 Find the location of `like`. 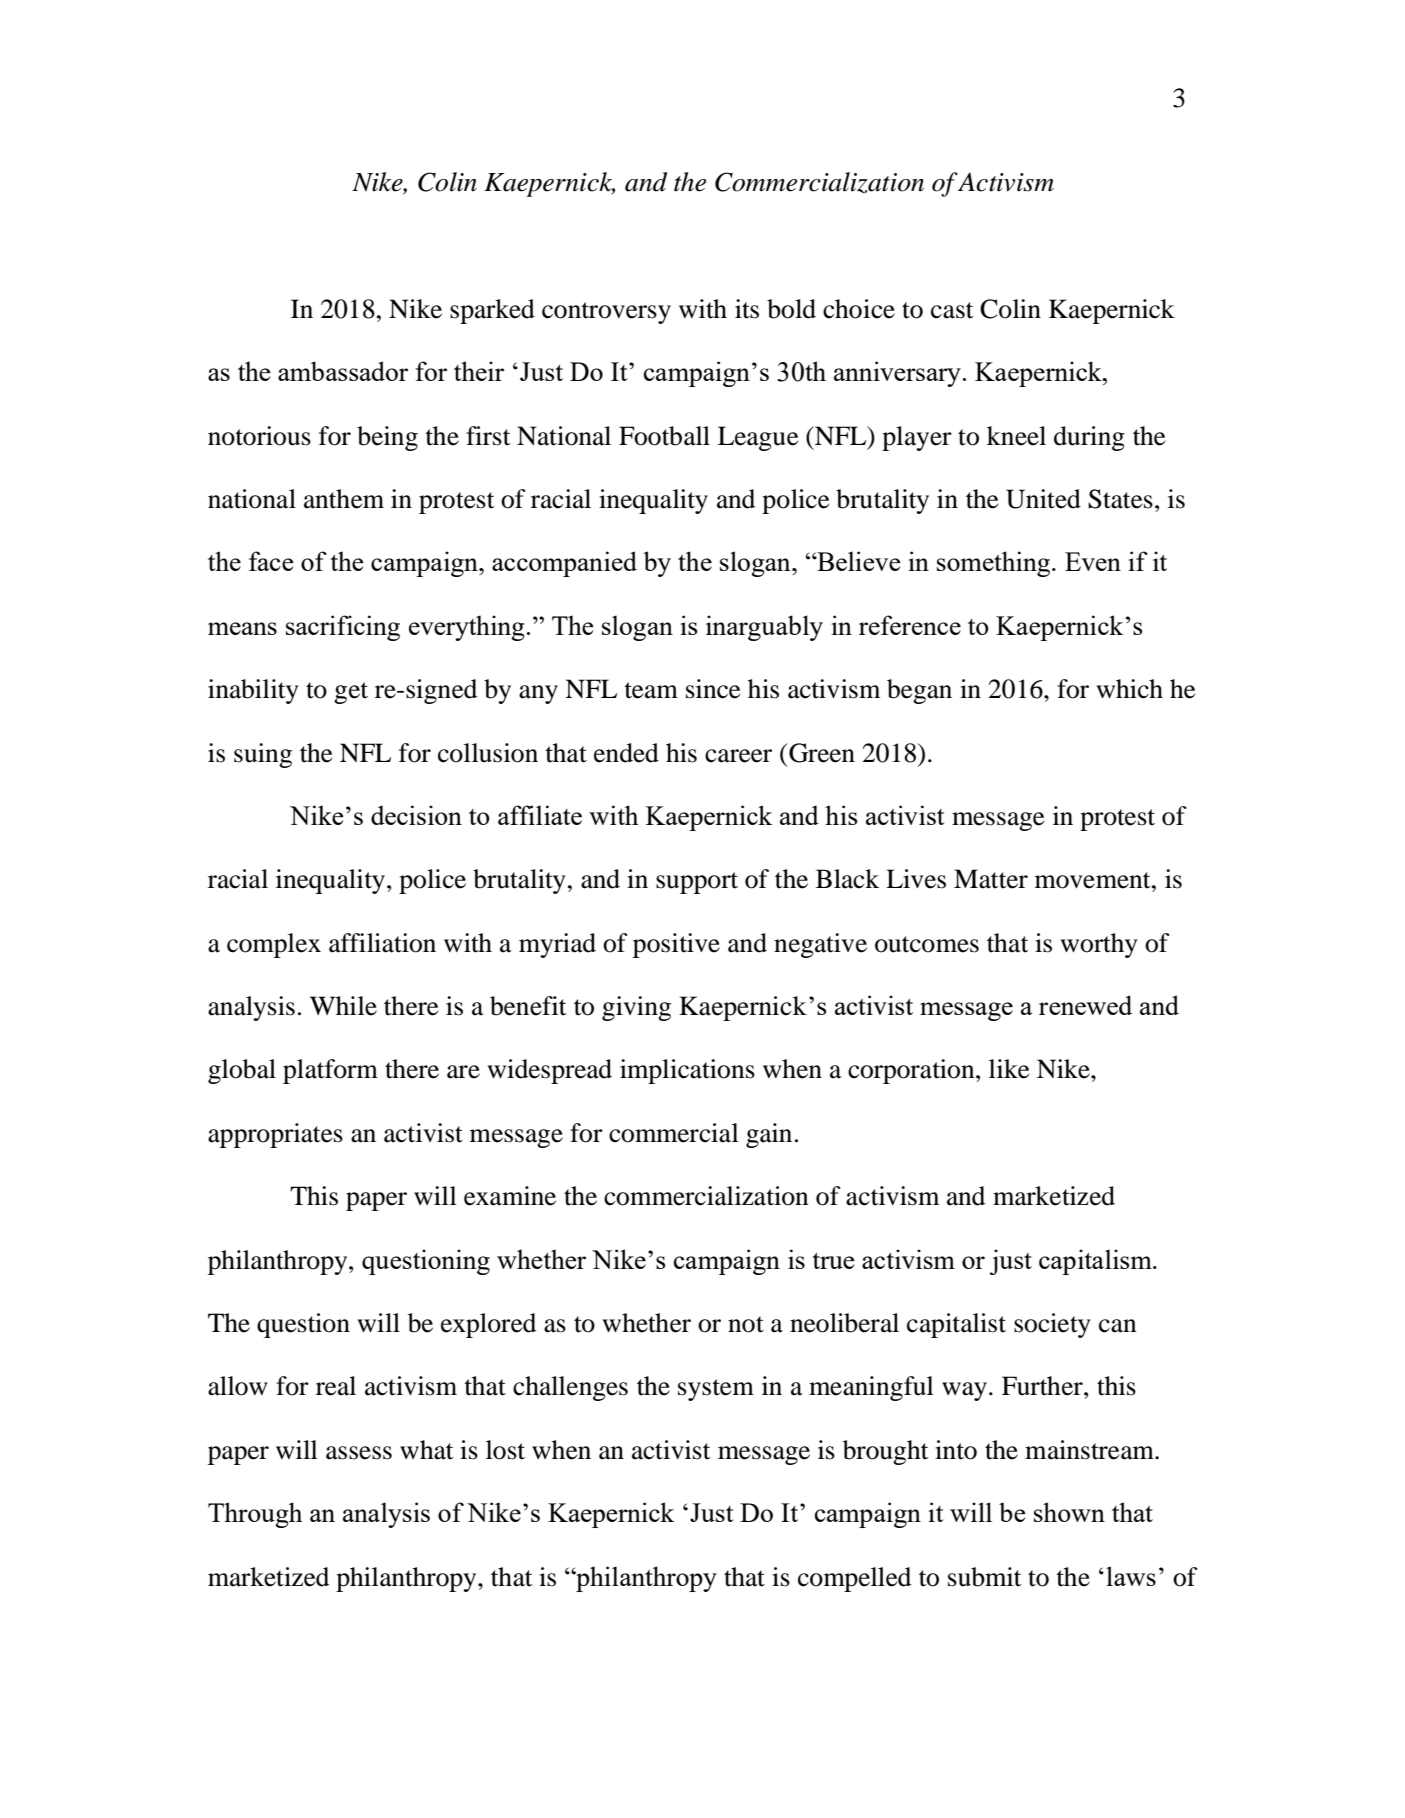

like is located at coordinates (1009, 1069).
